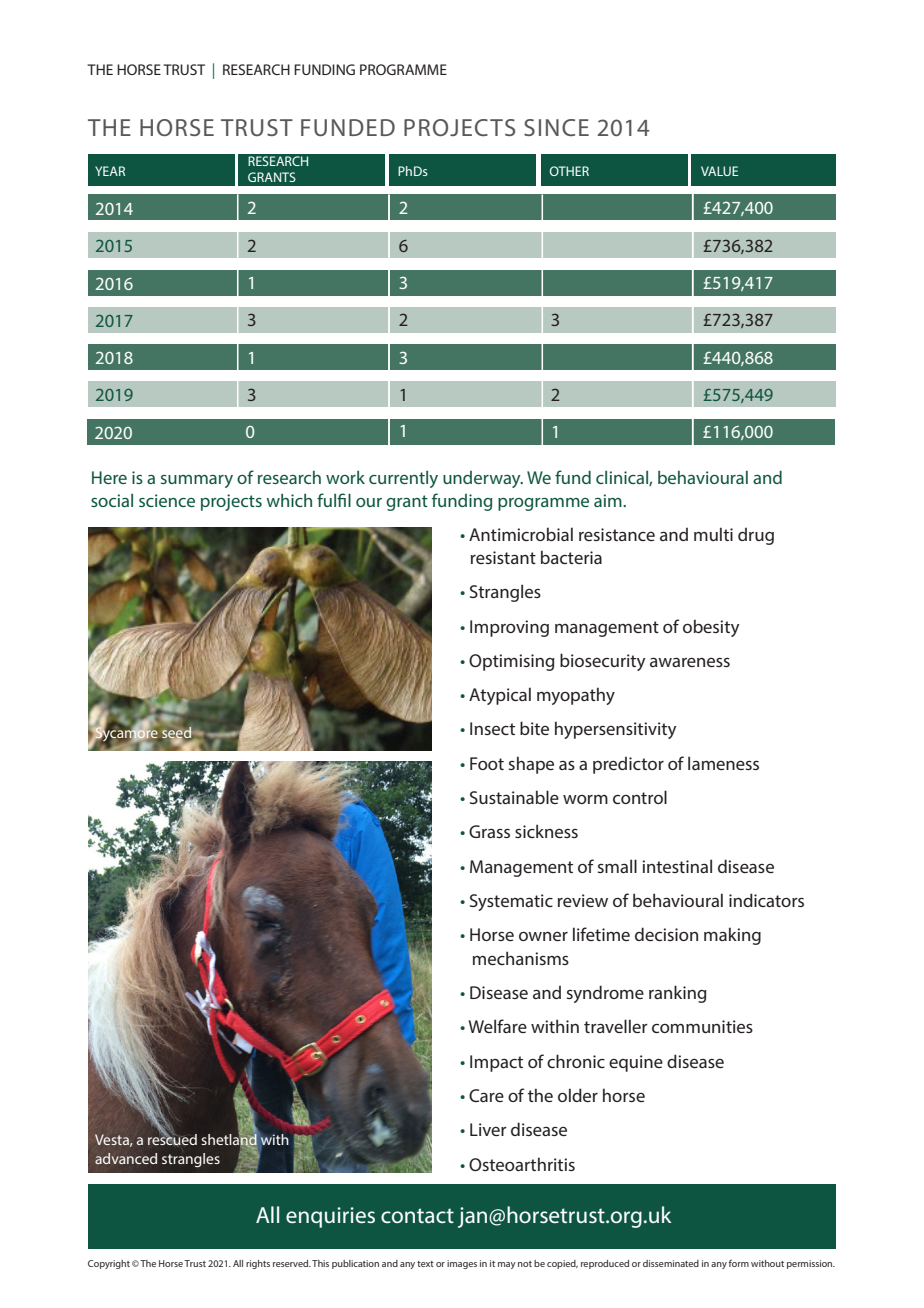 The image size is (924, 1308). I want to click on multi, so click(713, 534).
